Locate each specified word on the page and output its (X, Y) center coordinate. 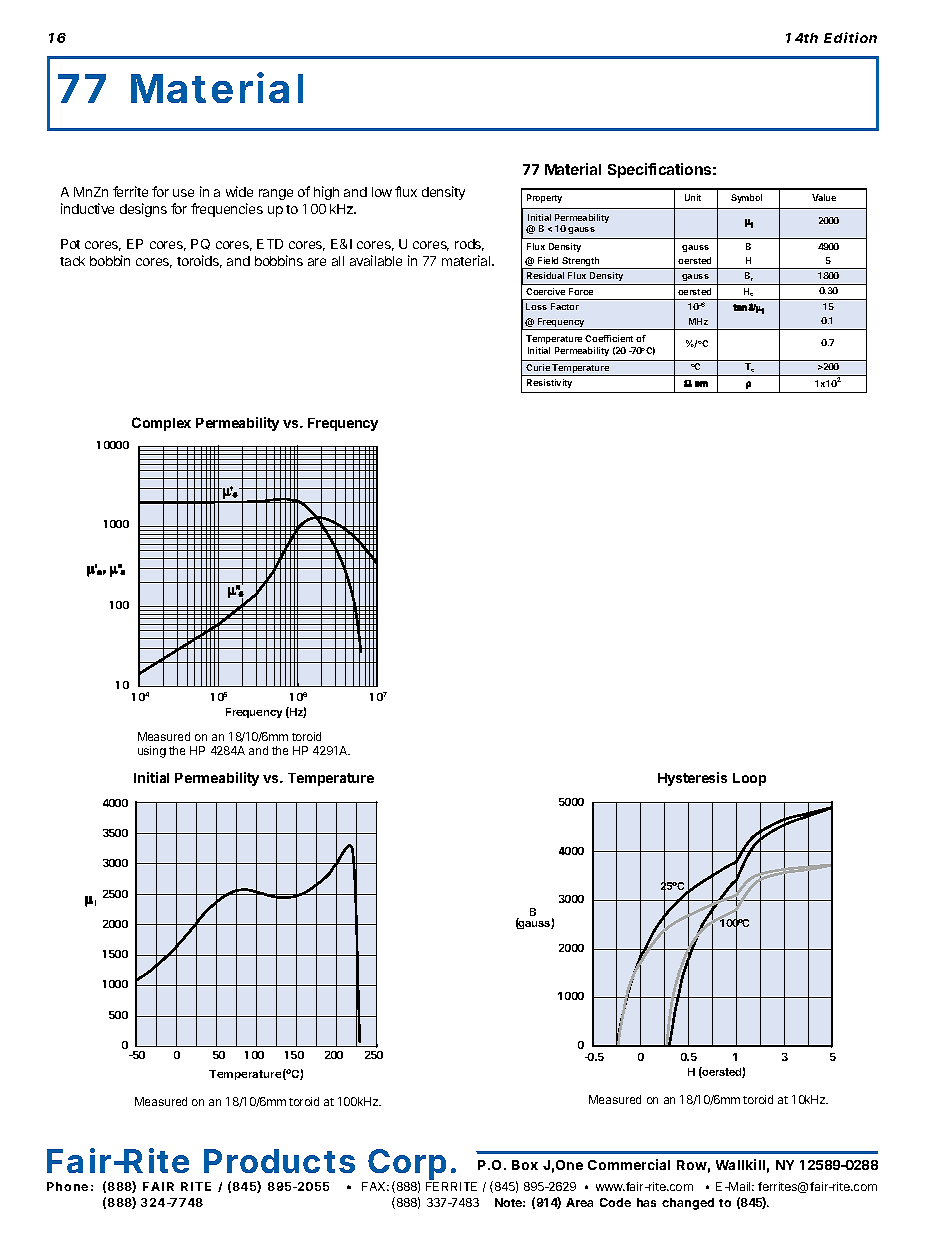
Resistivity (549, 383)
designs (143, 210)
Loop (749, 779)
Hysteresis (692, 779)
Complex (161, 424)
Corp (407, 1166)
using (152, 752)
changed (688, 1204)
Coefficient (609, 338)
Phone (67, 1186)
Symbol (746, 198)
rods (469, 245)
